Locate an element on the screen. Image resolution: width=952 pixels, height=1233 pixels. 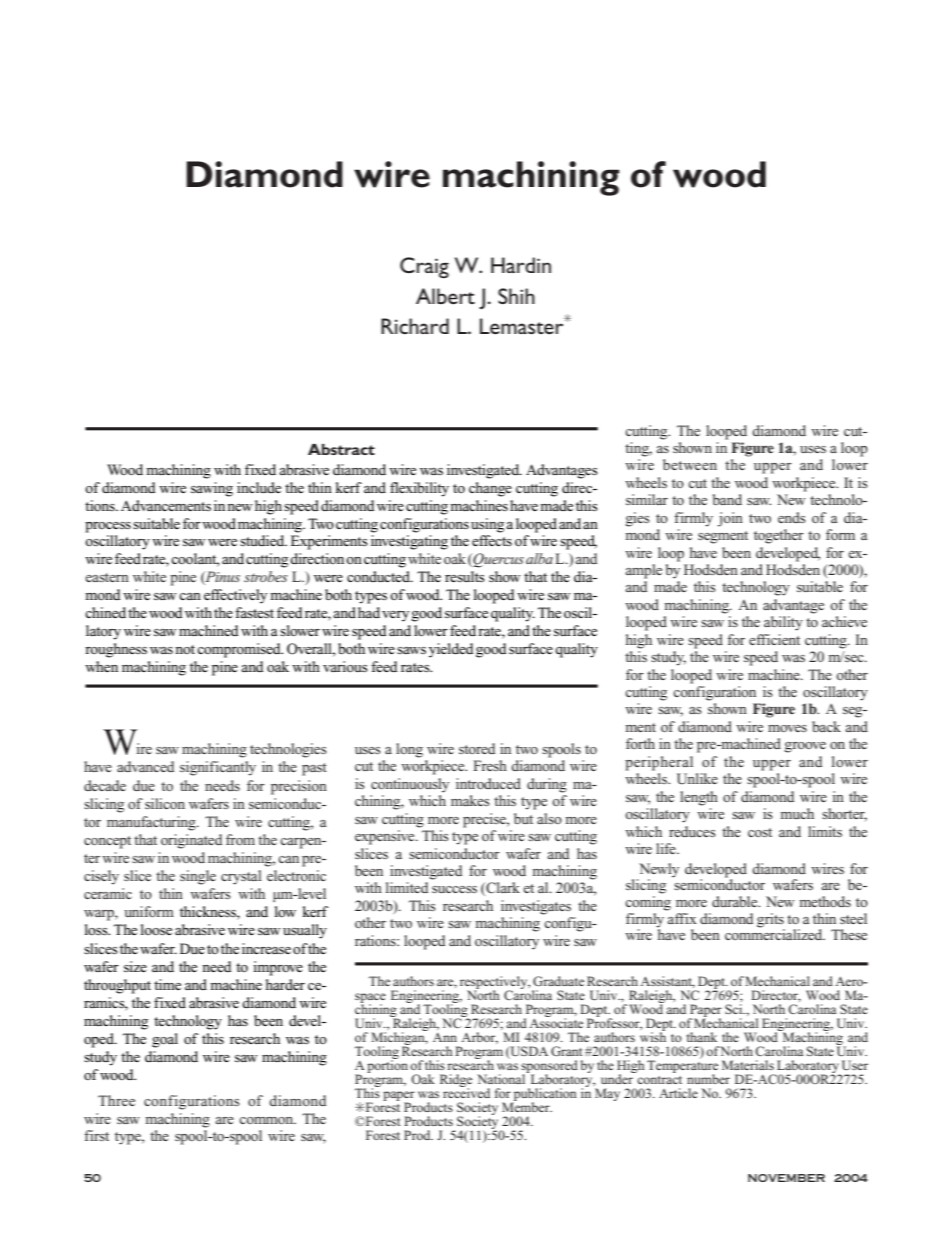
first is located at coordinates (96, 1135).
